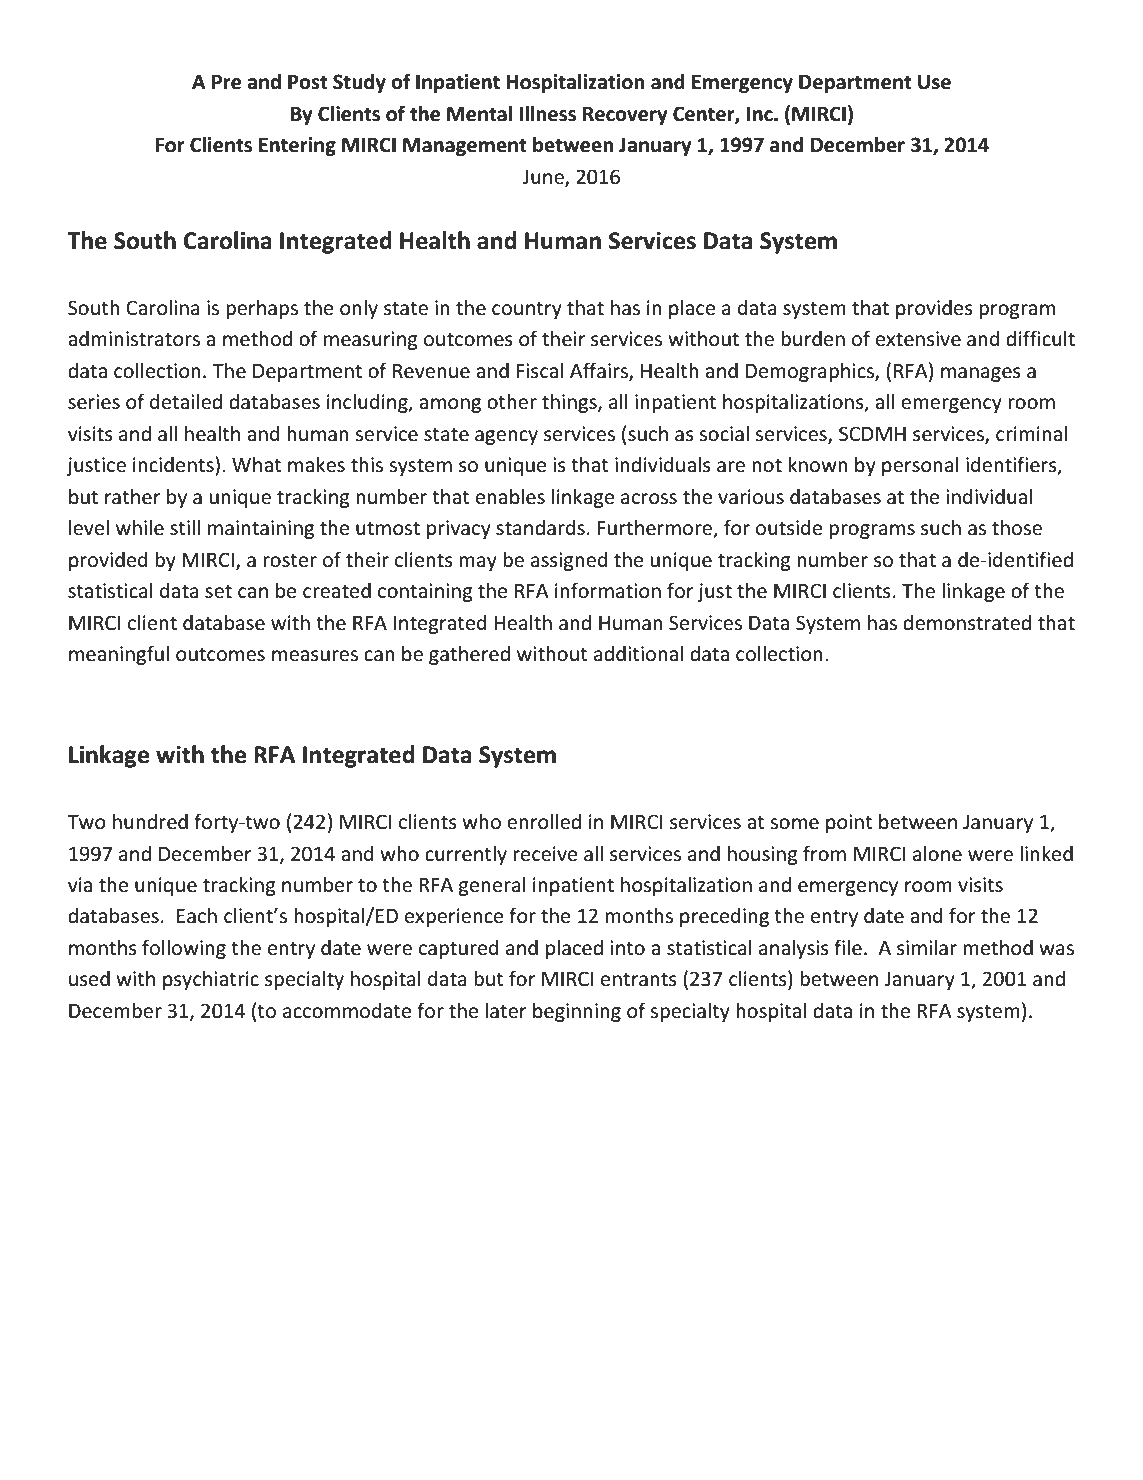  I want to click on hundred, so click(150, 821).
